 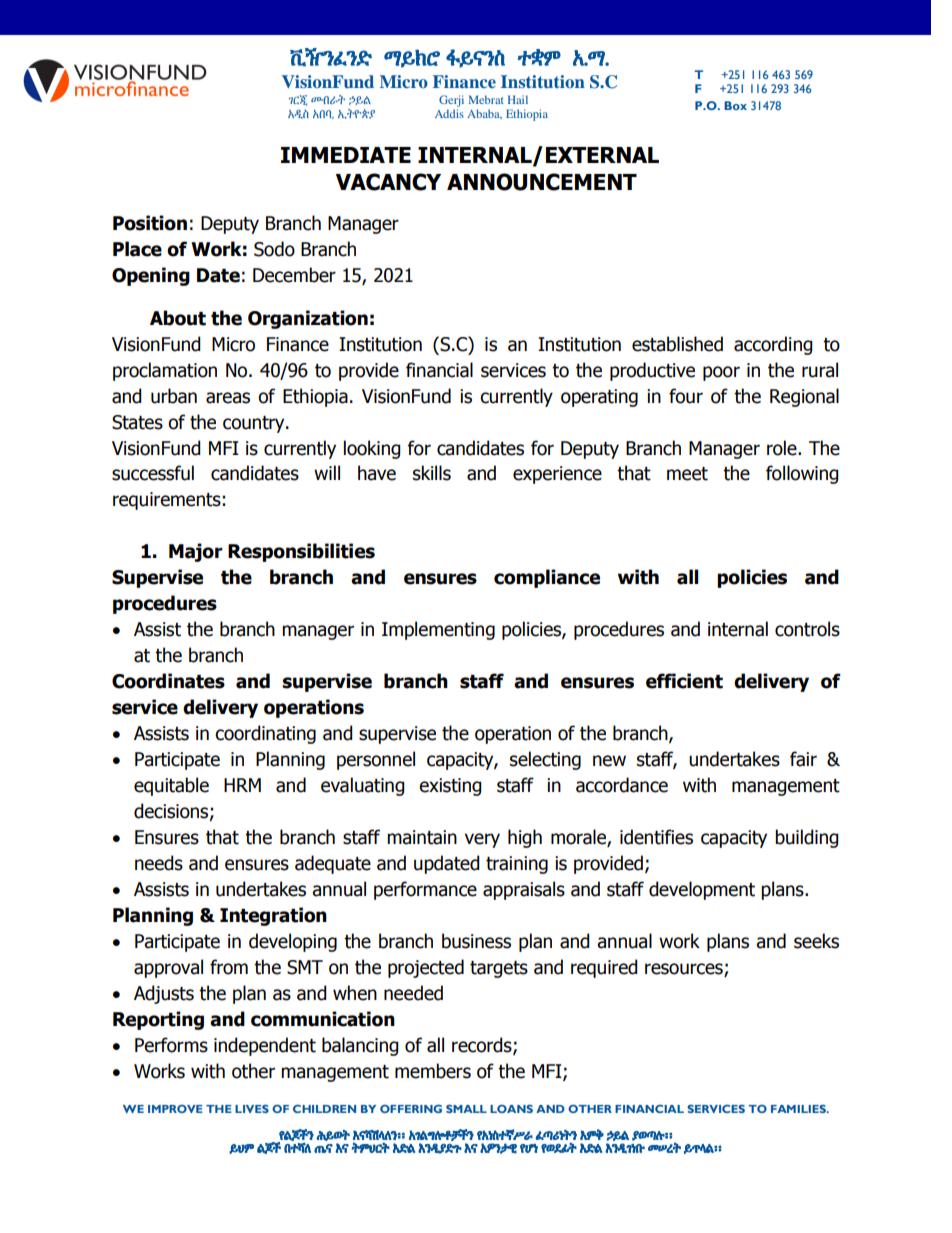 What do you see at coordinates (196, 552) in the screenshot?
I see `Major` at bounding box center [196, 552].
